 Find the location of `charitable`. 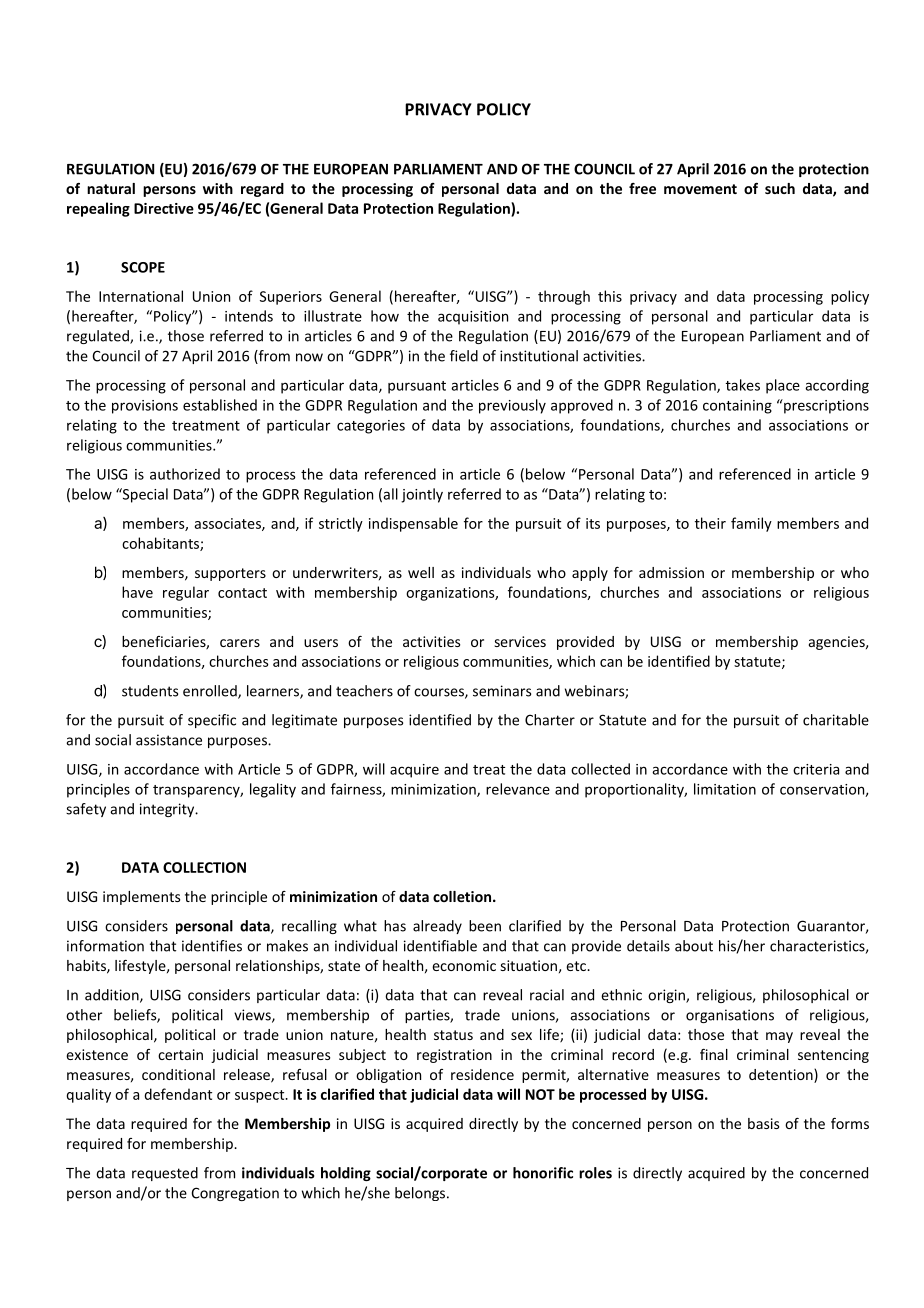

charitable is located at coordinates (836, 720).
